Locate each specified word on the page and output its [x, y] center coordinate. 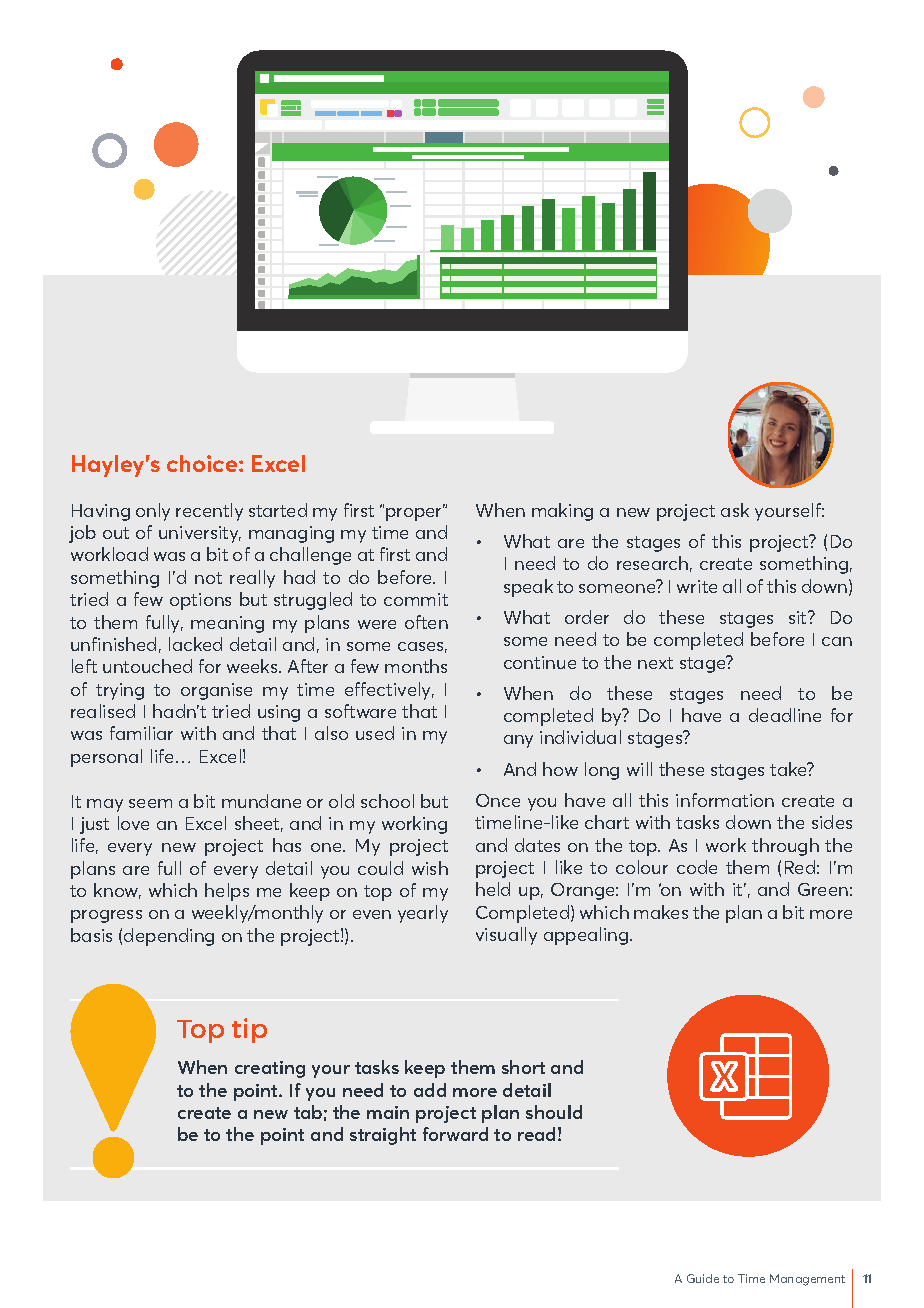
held [493, 889]
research [652, 563]
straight [383, 1136]
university [200, 534]
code [697, 867]
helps [227, 892]
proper [415, 513]
